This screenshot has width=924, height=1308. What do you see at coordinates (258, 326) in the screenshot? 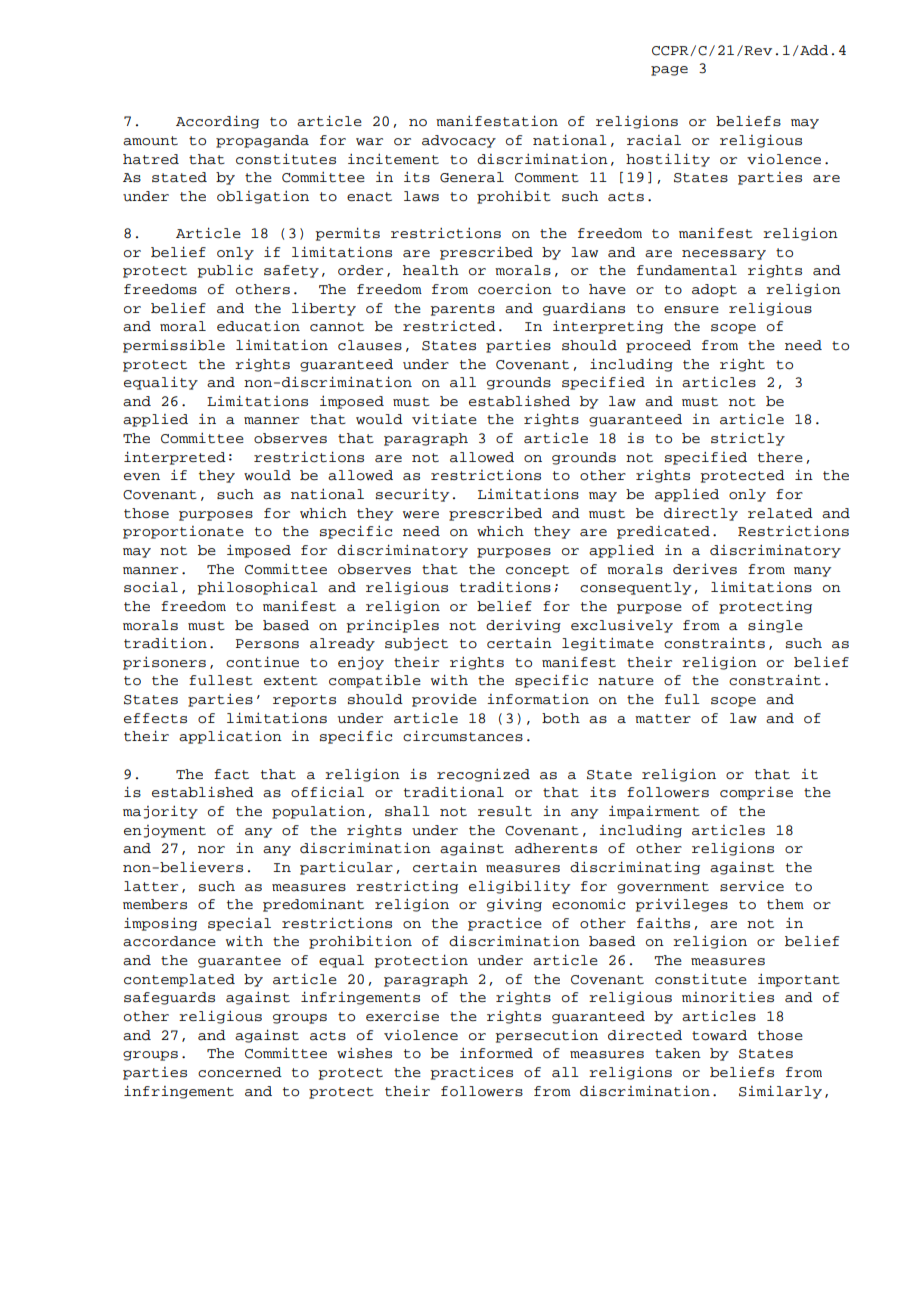
I see `education` at bounding box center [258, 326].
